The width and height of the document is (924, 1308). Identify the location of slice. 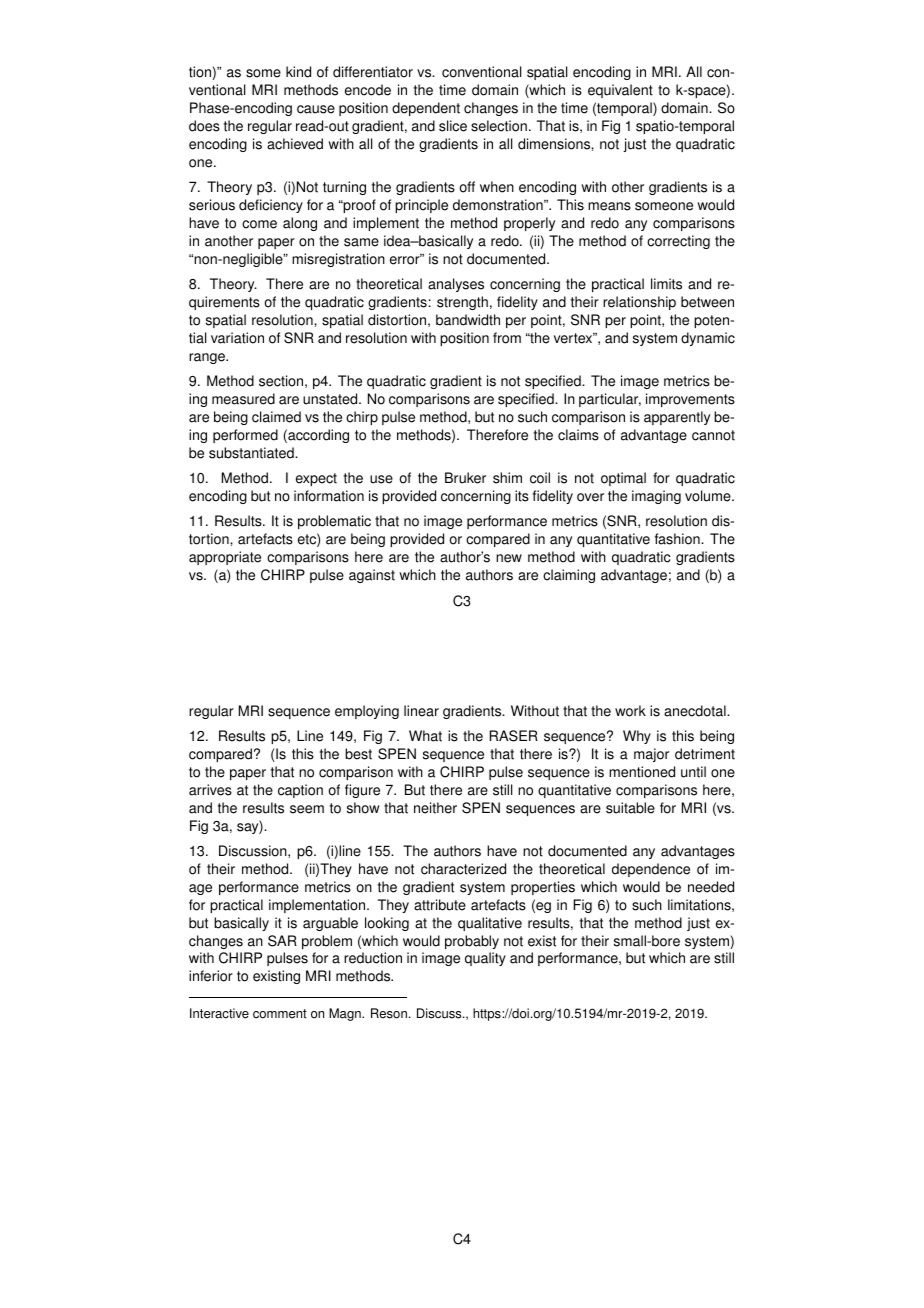
(453, 126).
